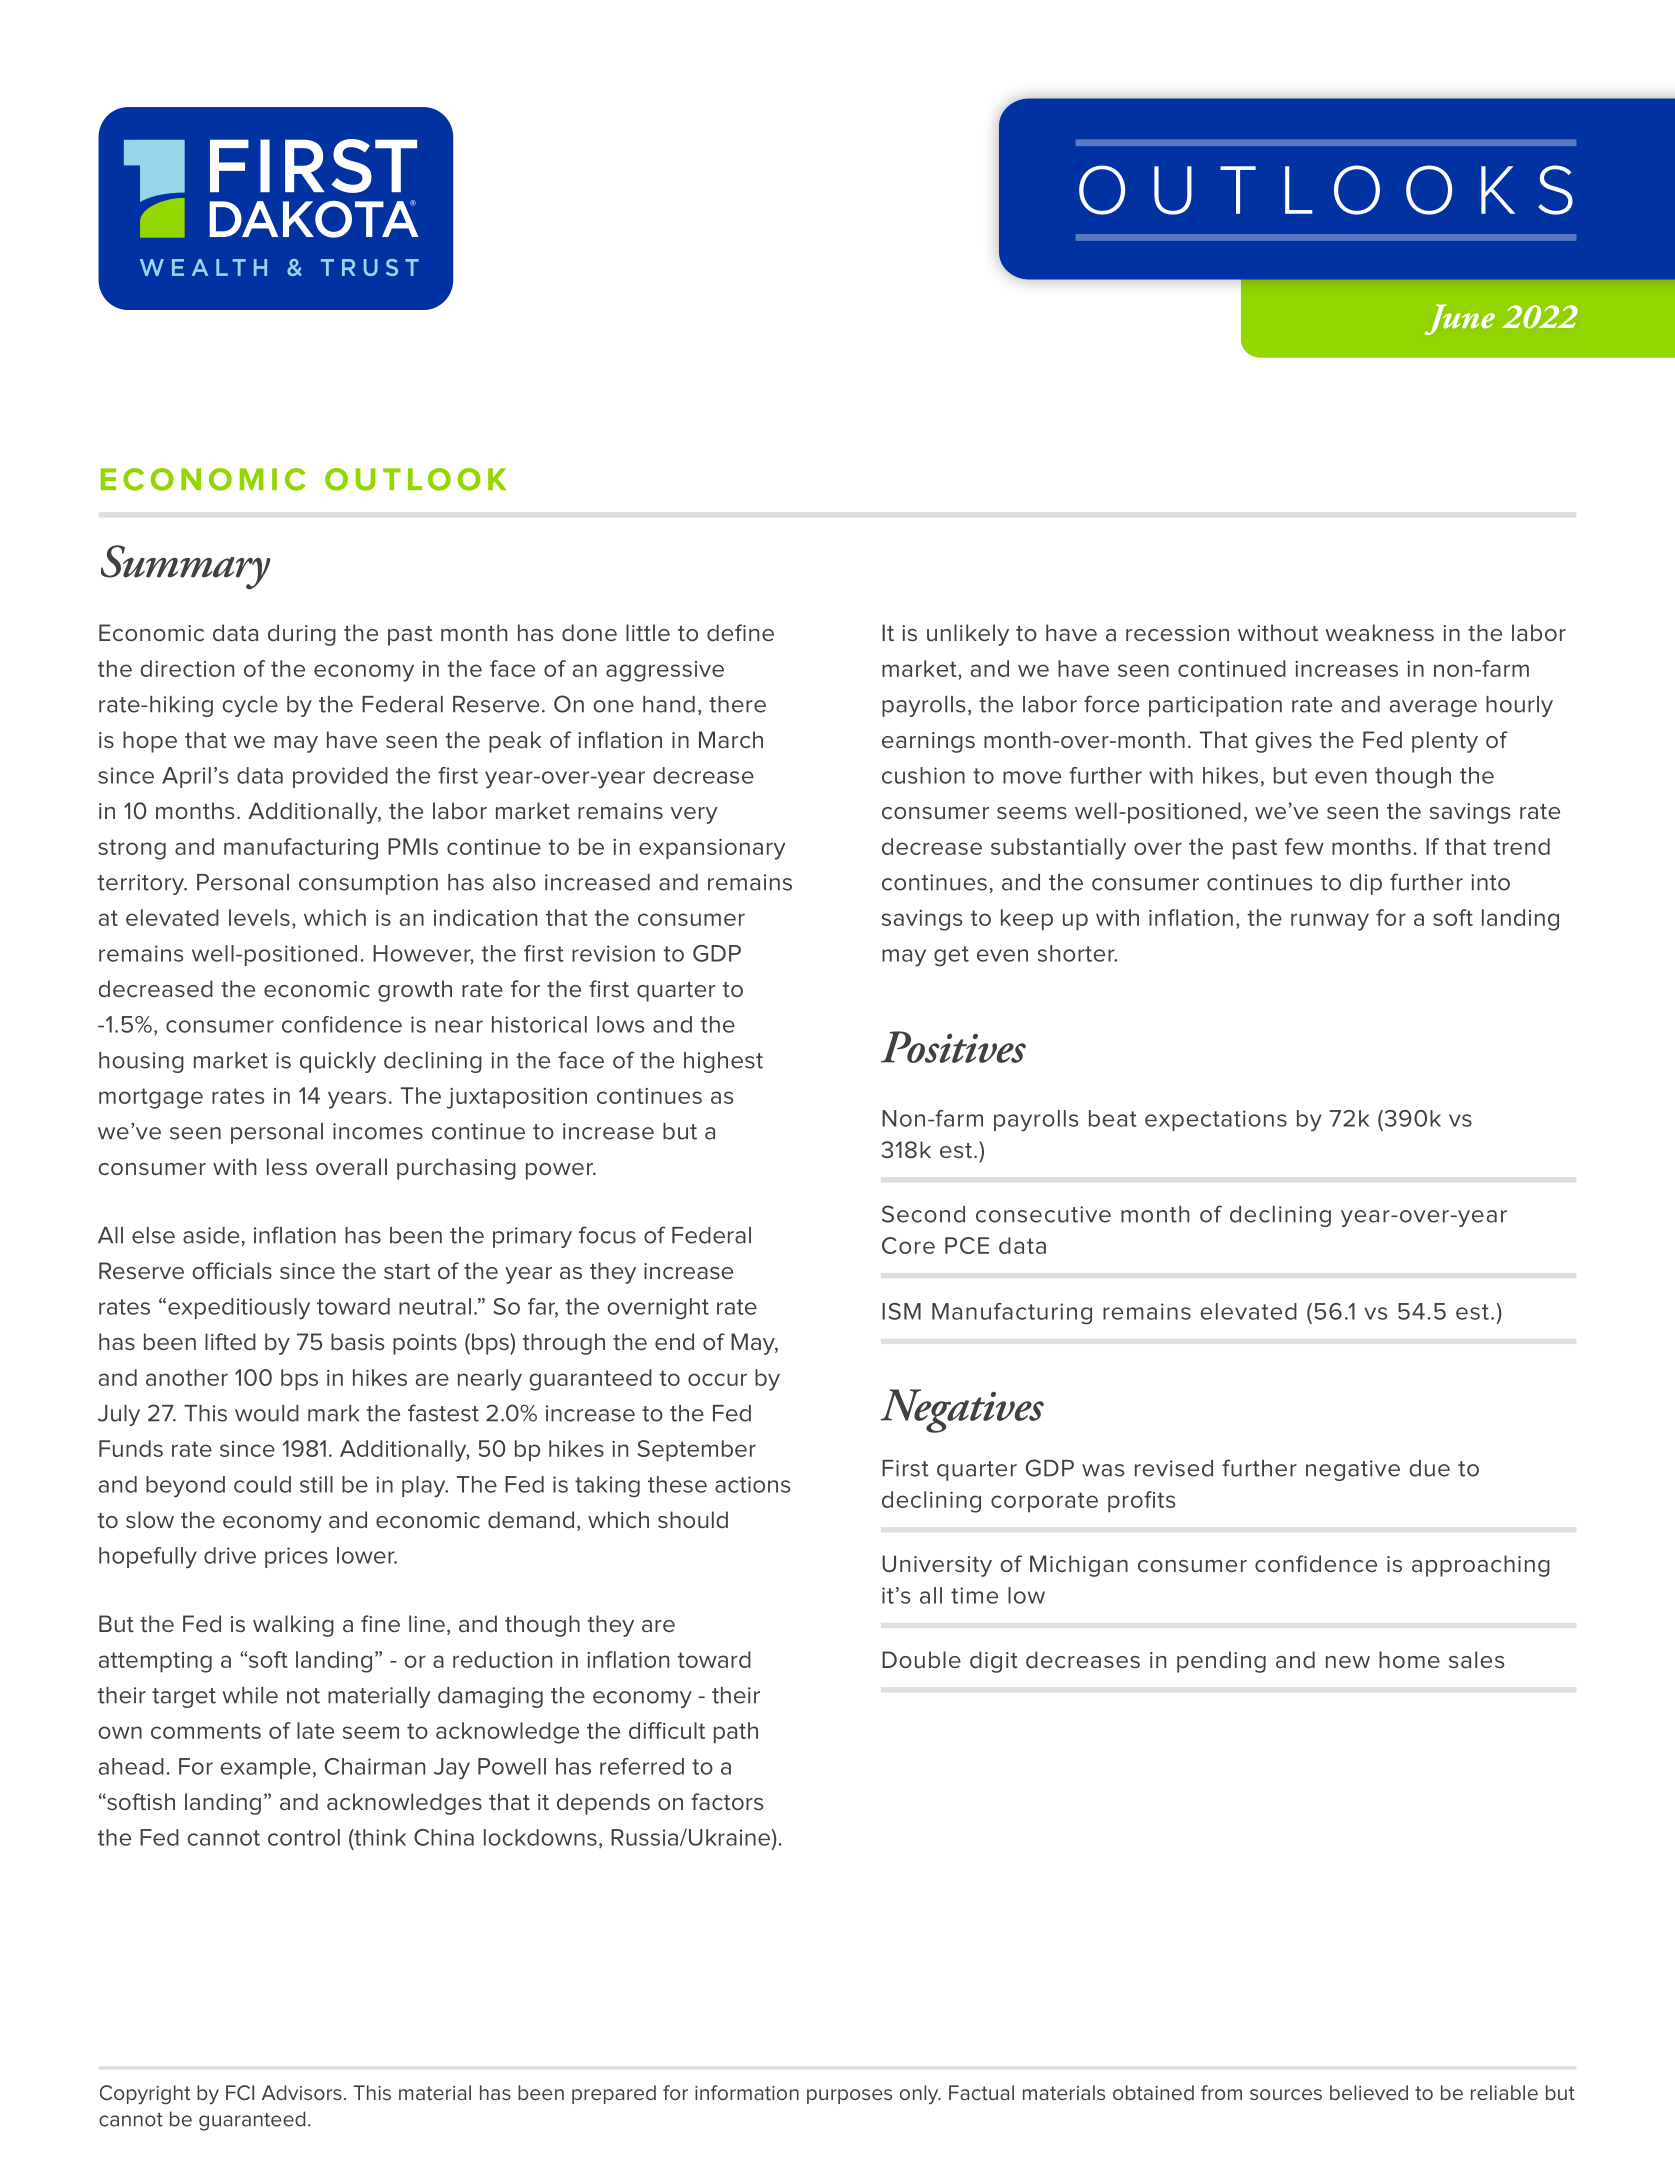  I want to click on actions, so click(752, 1484).
